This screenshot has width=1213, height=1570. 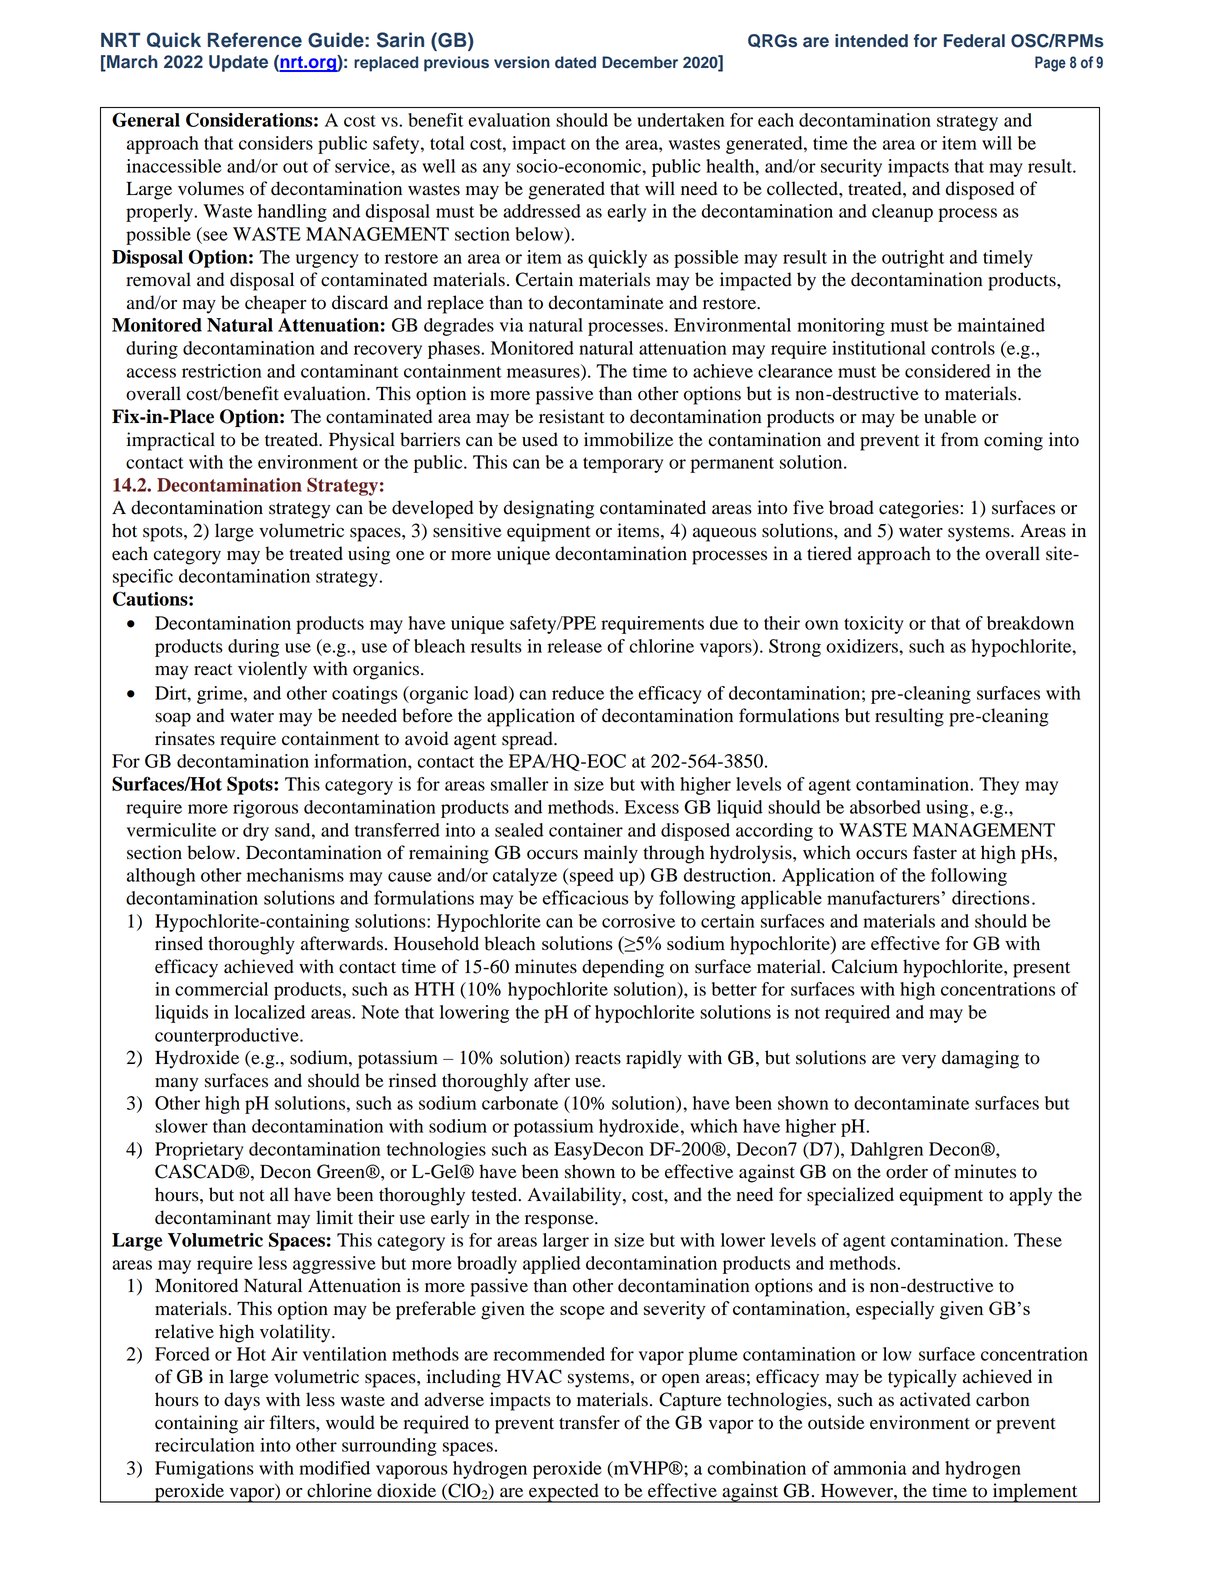 What do you see at coordinates (575, 62) in the screenshot?
I see `dated` at bounding box center [575, 62].
